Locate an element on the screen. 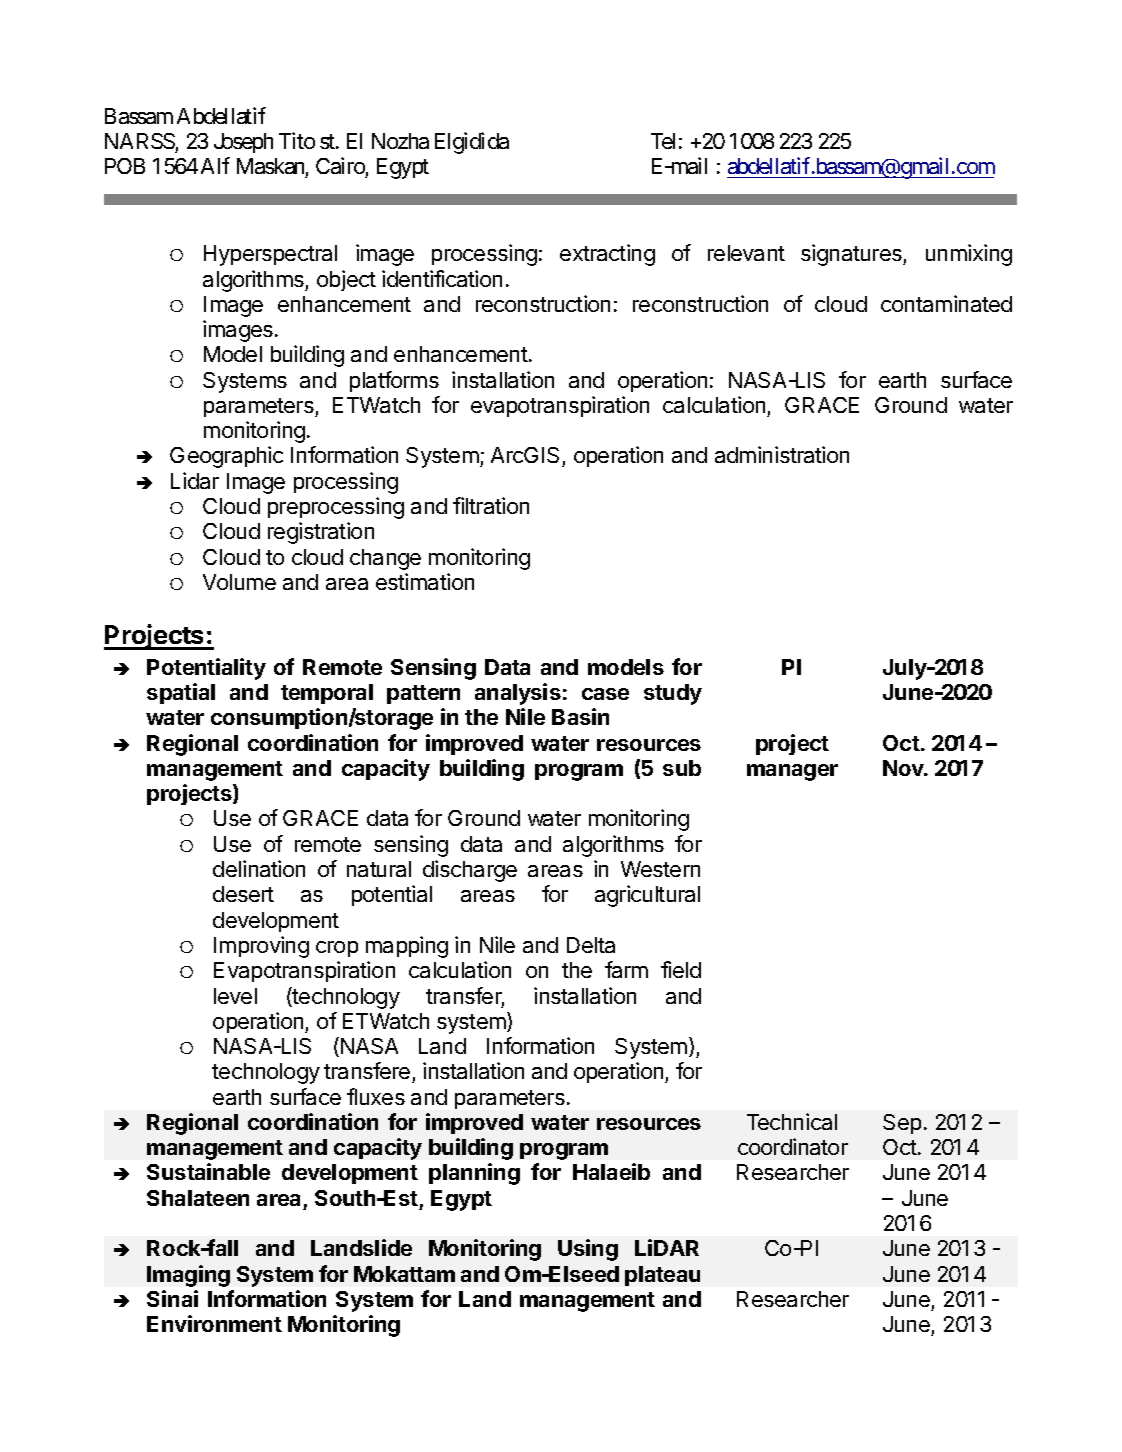  Basin is located at coordinates (580, 716).
